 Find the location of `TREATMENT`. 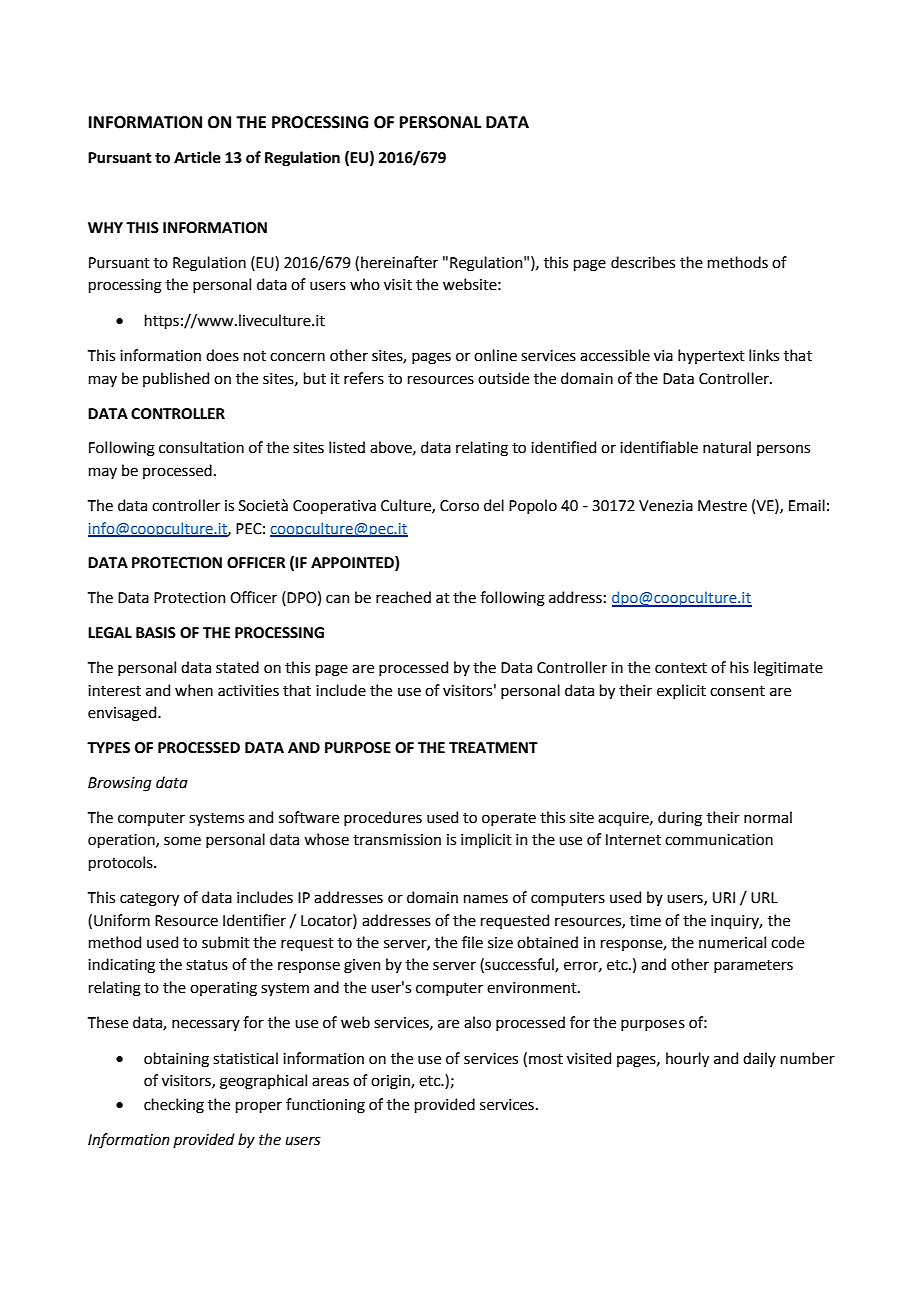

TREATMENT is located at coordinates (493, 747).
